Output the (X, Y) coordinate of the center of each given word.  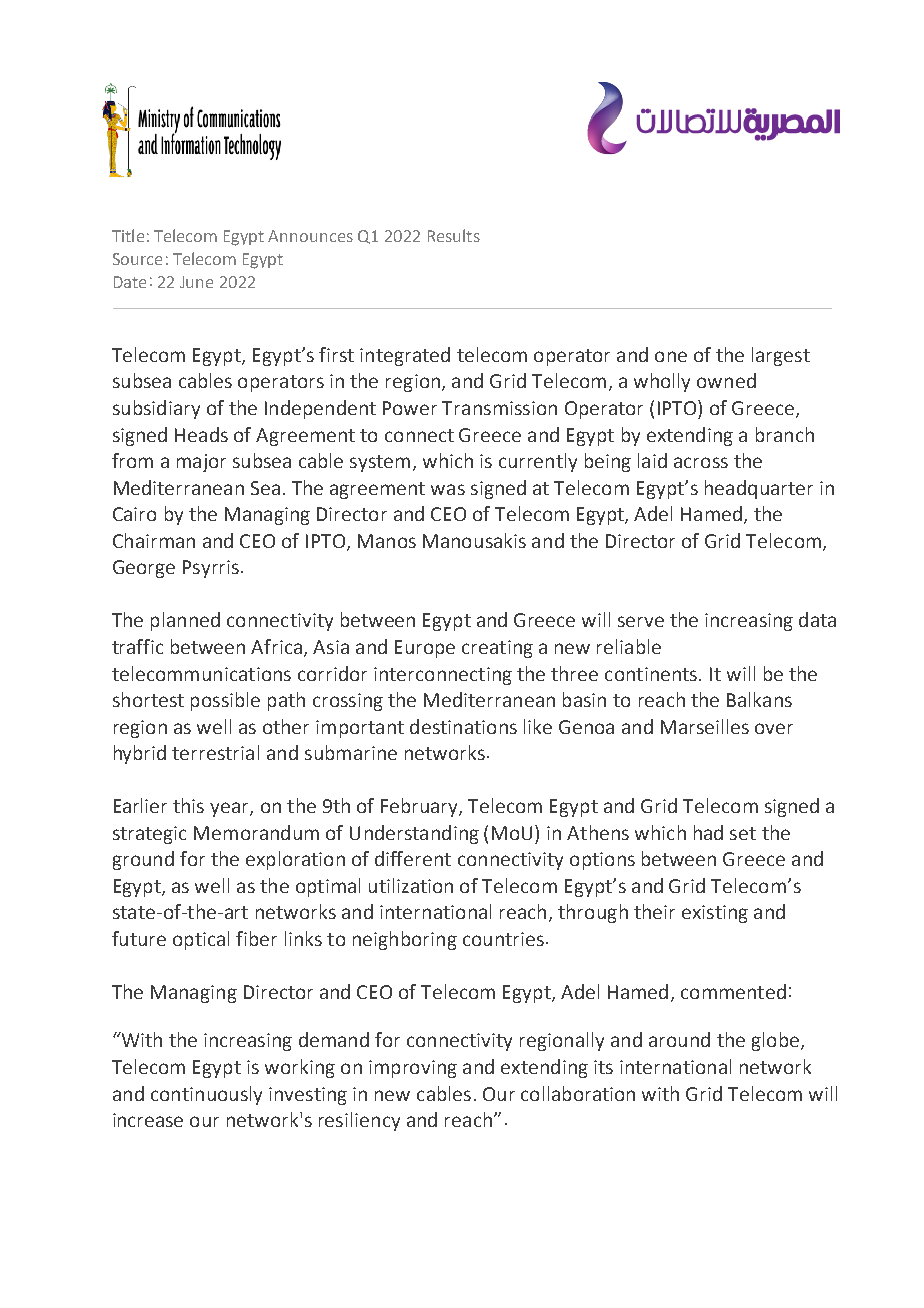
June (196, 282)
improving (413, 1069)
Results (454, 235)
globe (775, 1041)
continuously (206, 1095)
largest (781, 356)
